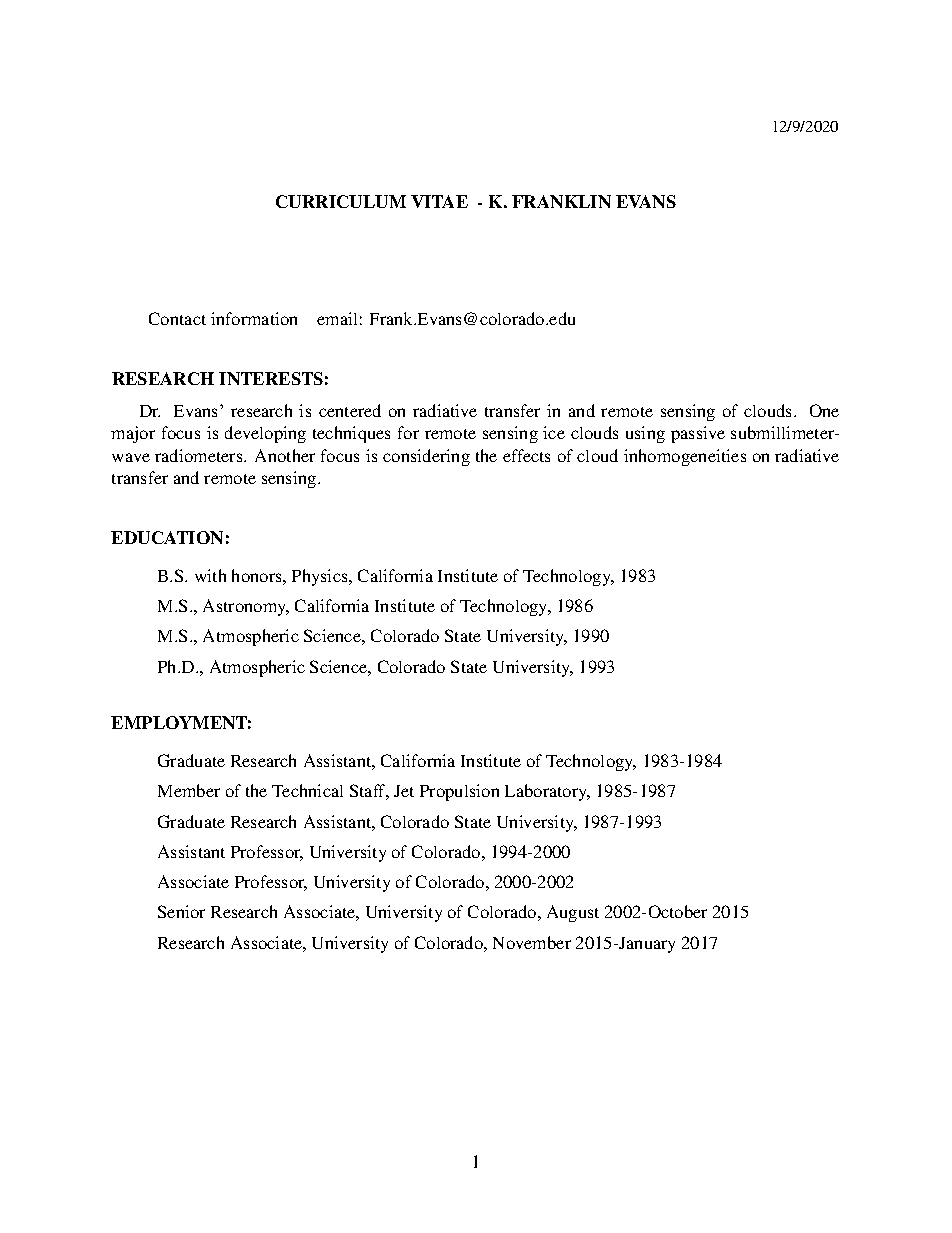  What do you see at coordinates (554, 432) in the page?
I see `ice` at bounding box center [554, 432].
